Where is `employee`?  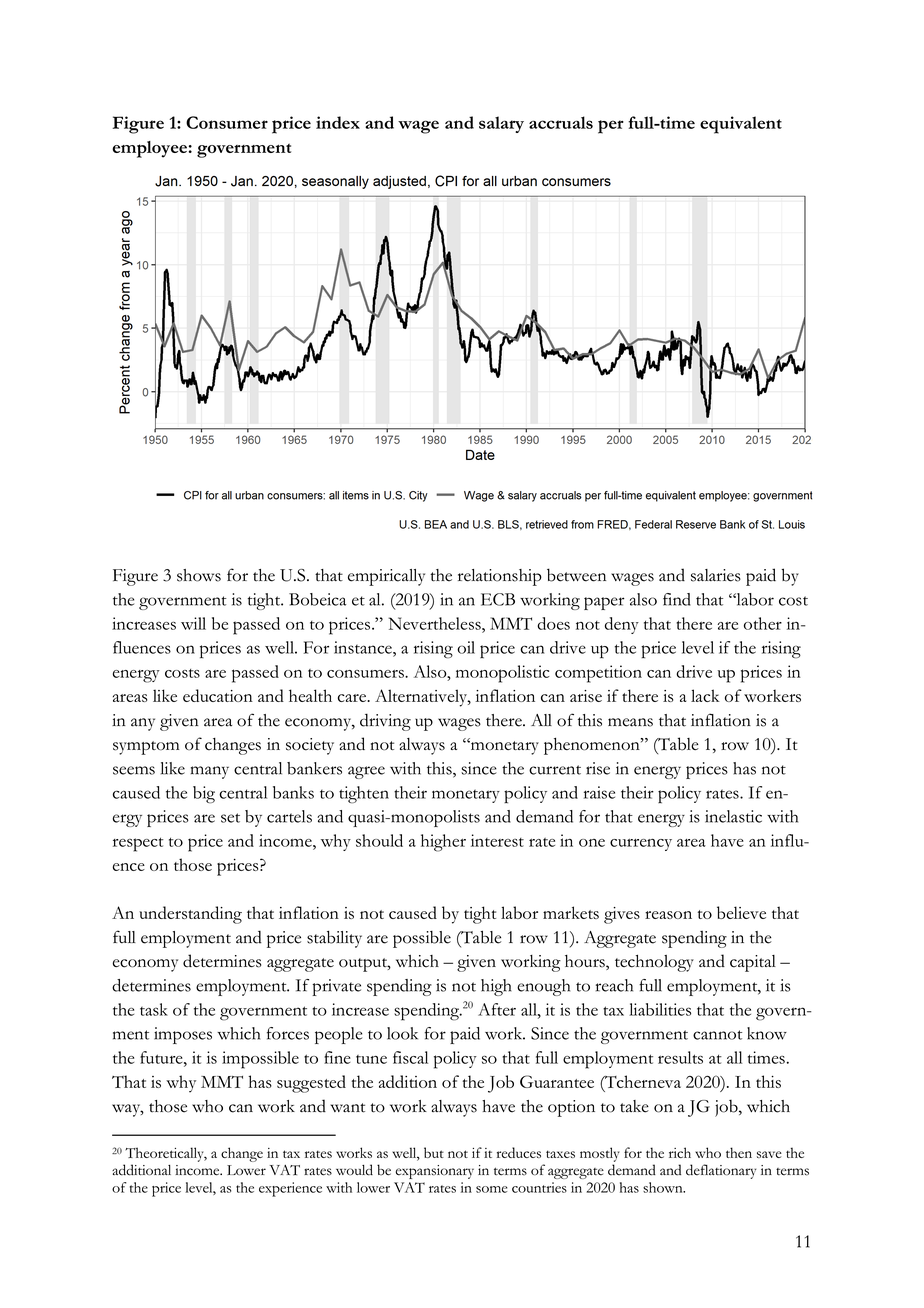
employee is located at coordinates (149, 149).
